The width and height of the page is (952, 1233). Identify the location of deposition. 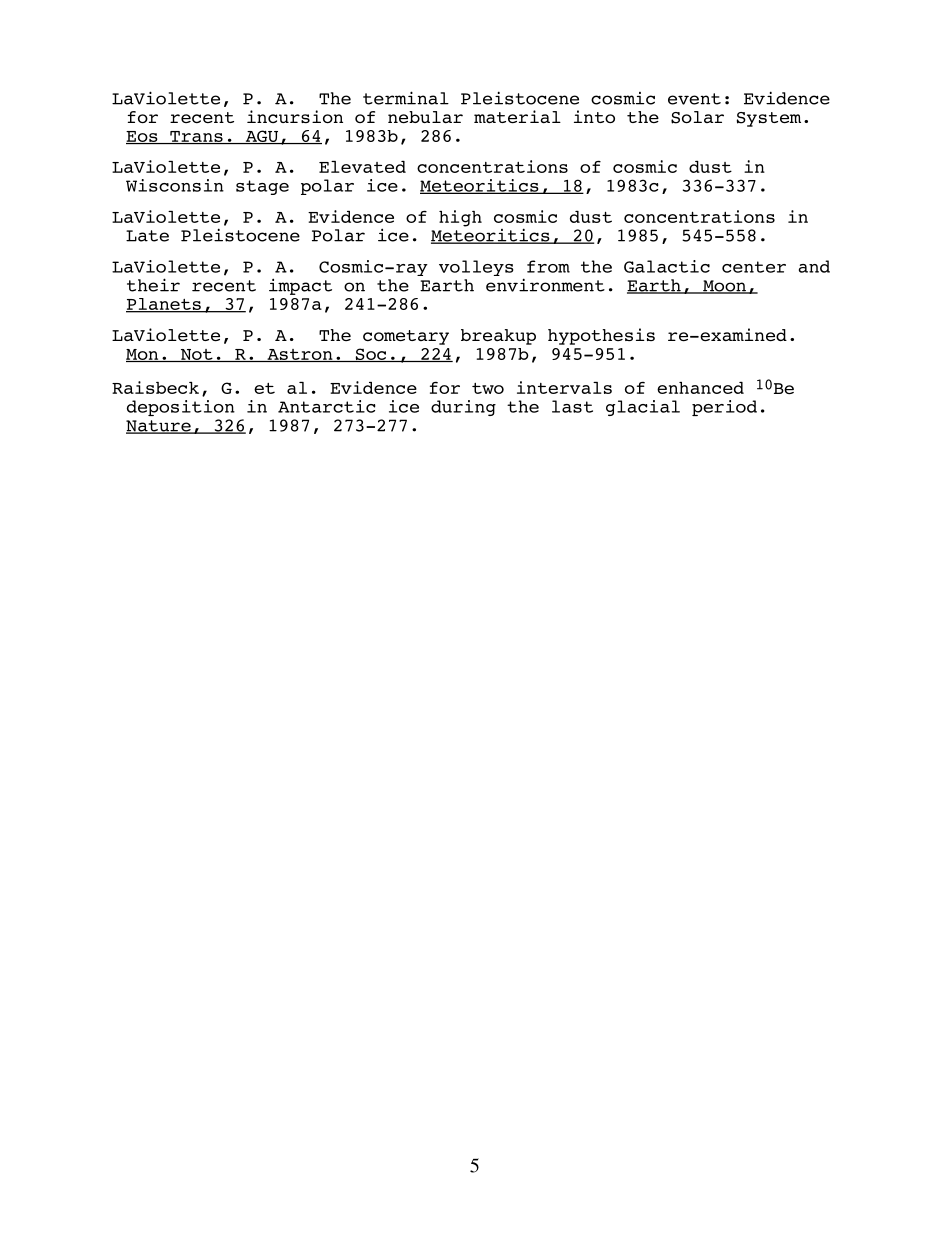
(181, 408).
